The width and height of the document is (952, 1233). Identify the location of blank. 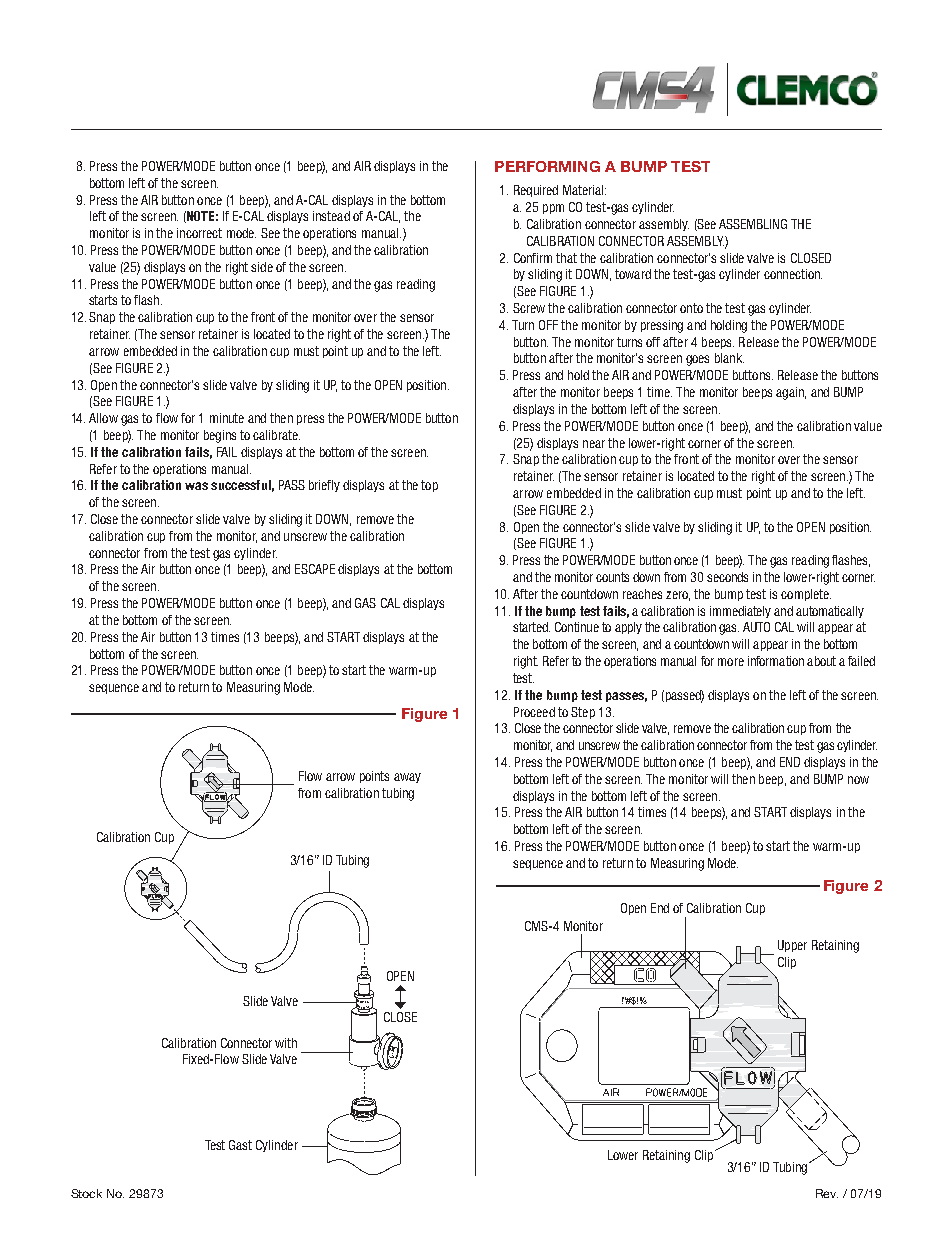
(729, 358).
